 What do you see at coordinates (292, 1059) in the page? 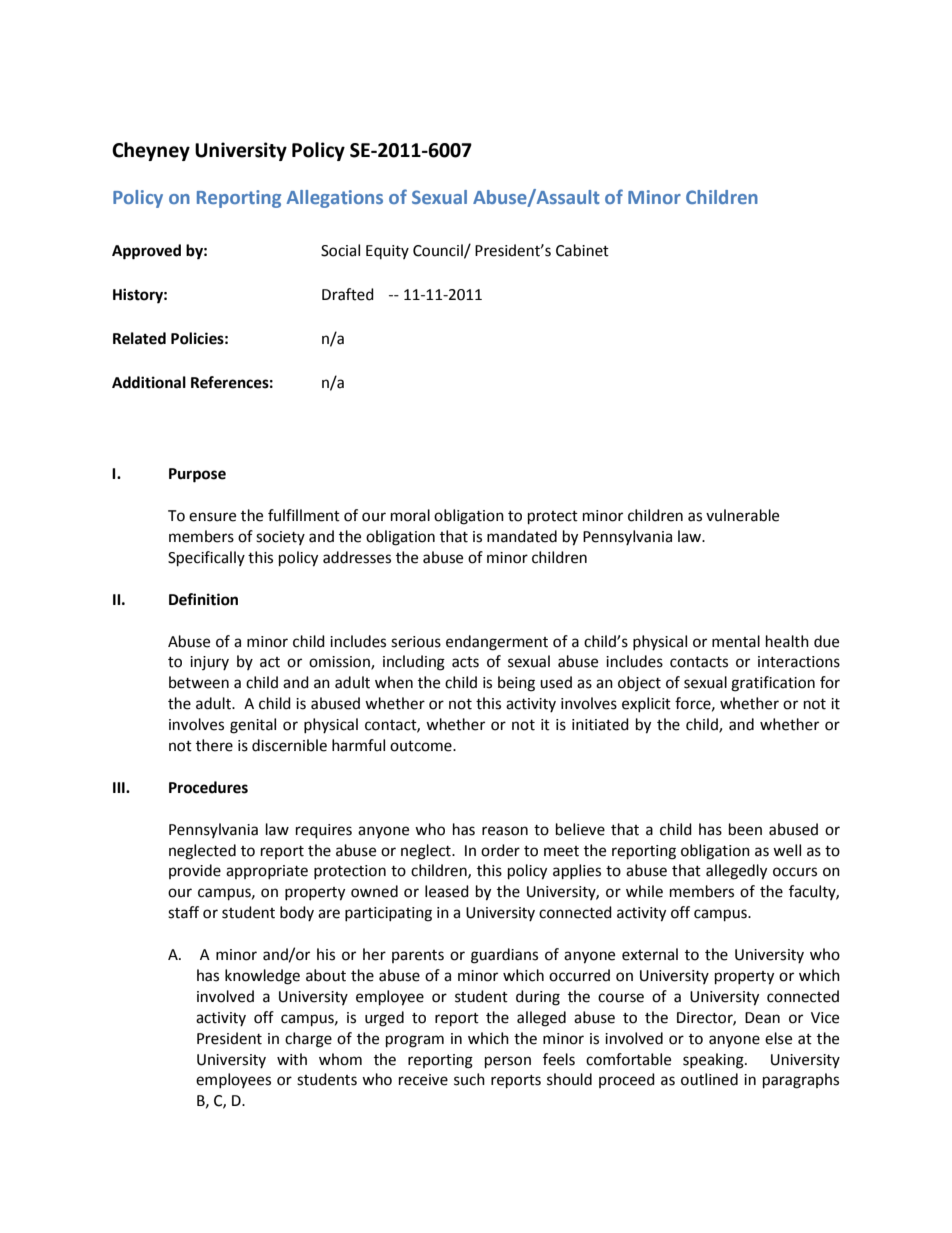
I see `with` at bounding box center [292, 1059].
